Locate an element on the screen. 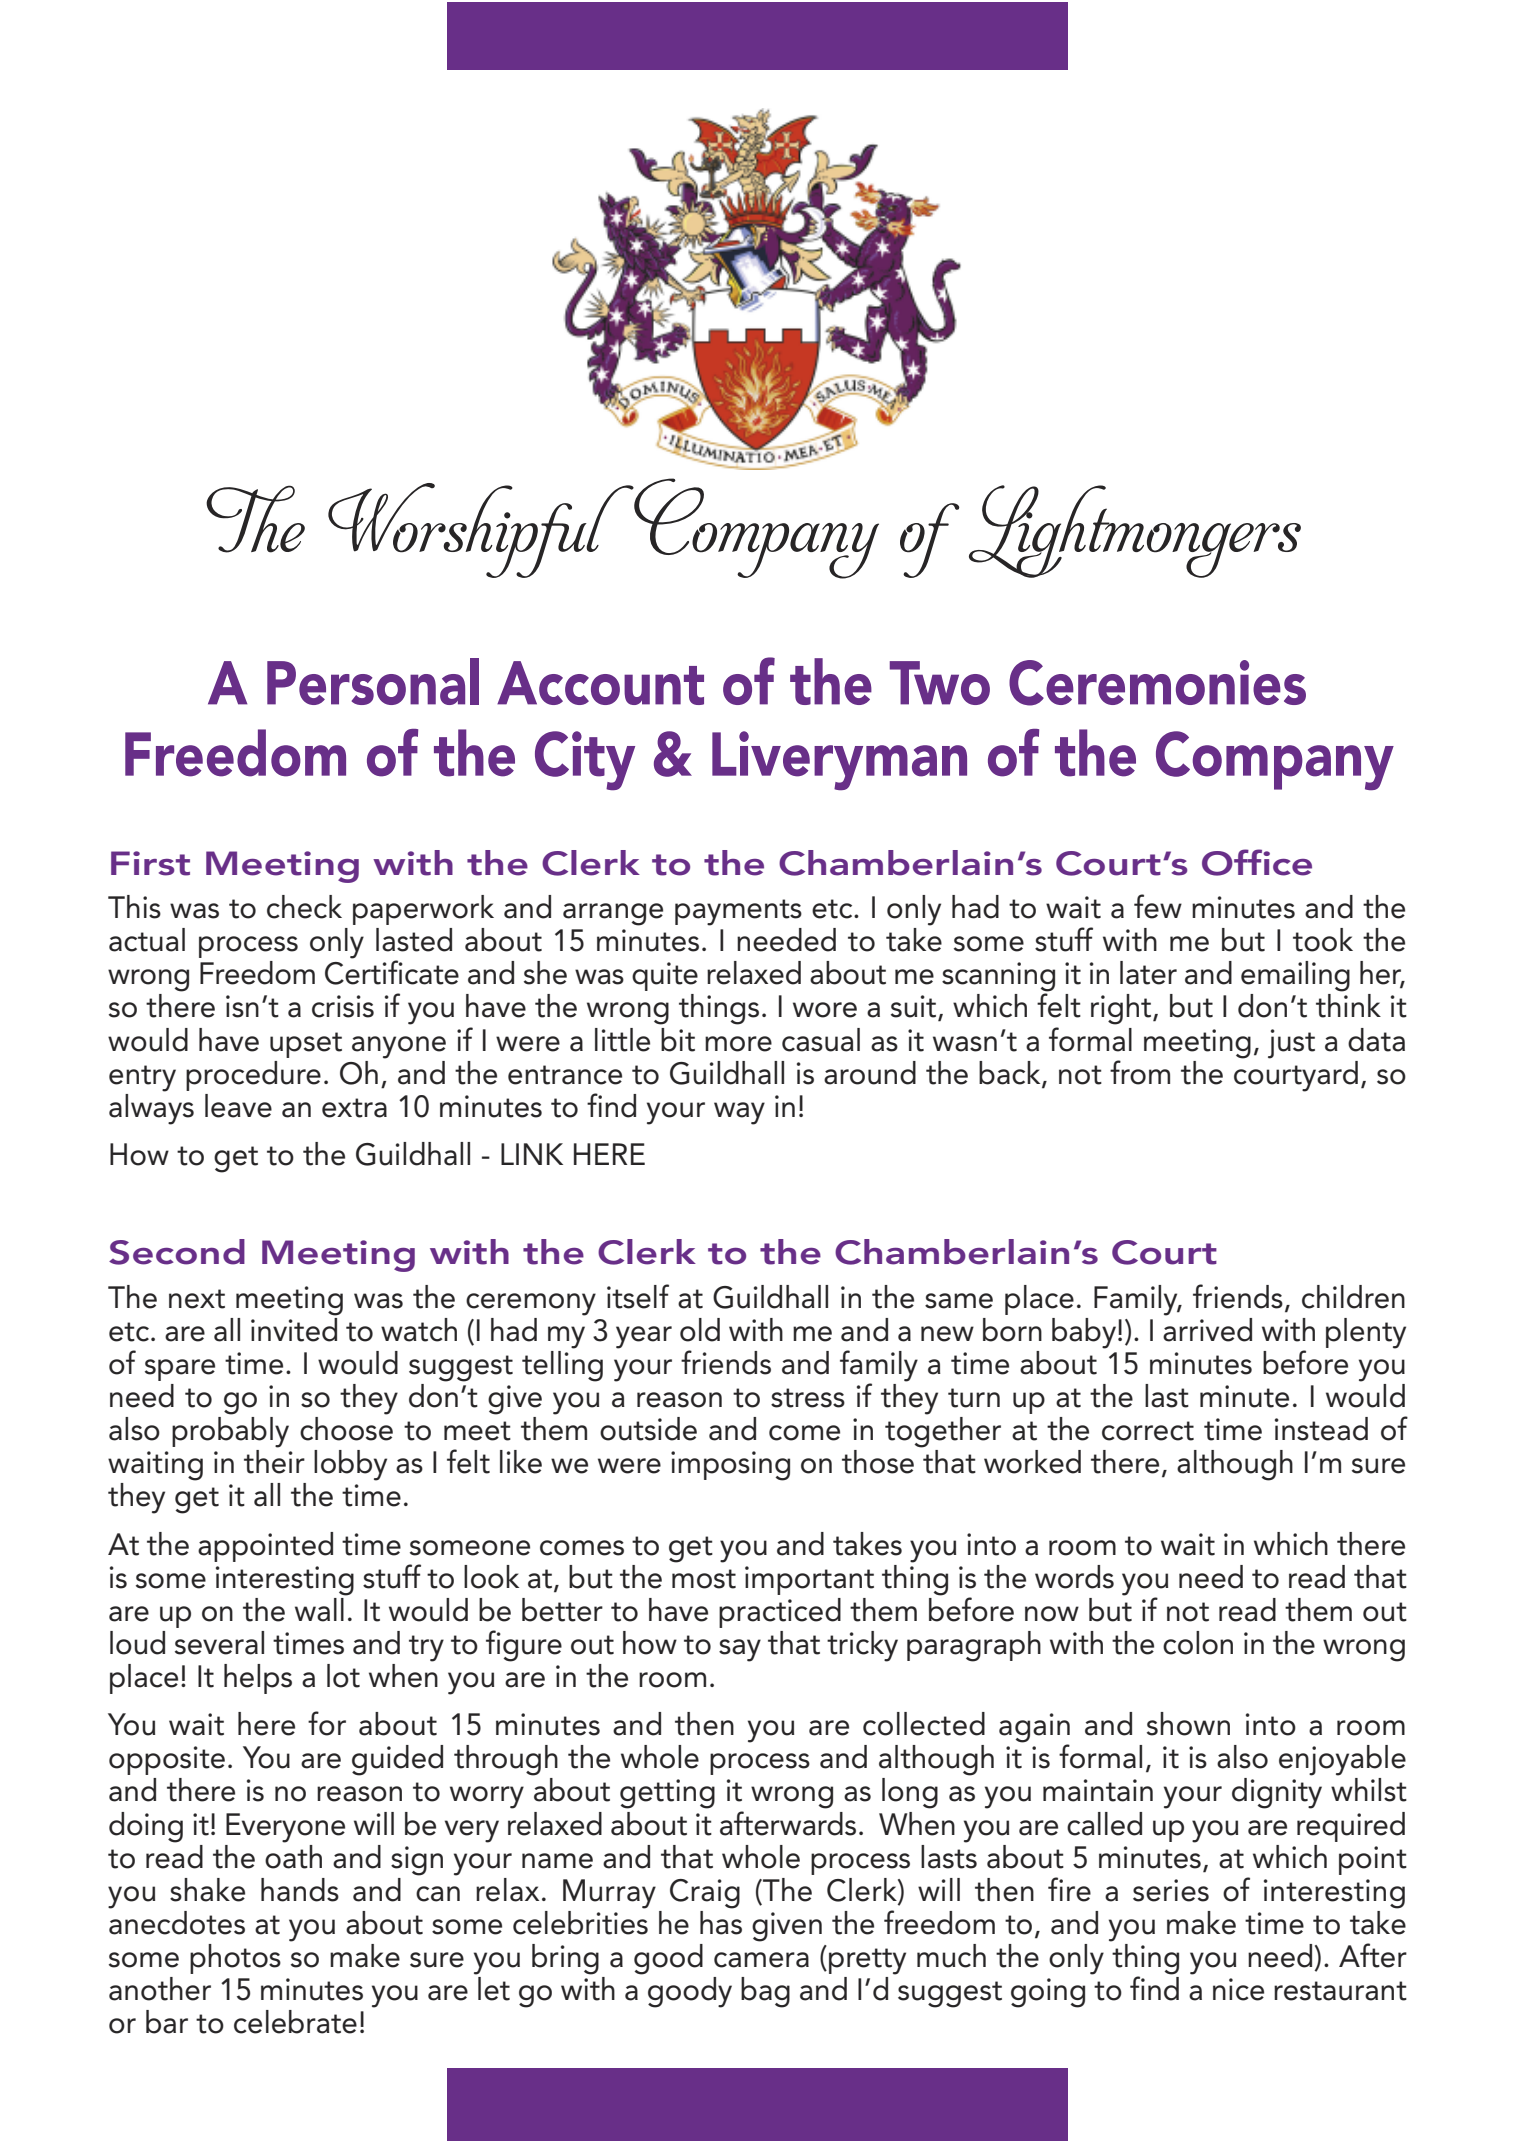 Image resolution: width=1515 pixels, height=2143 pixels. just is located at coordinates (1291, 1044).
